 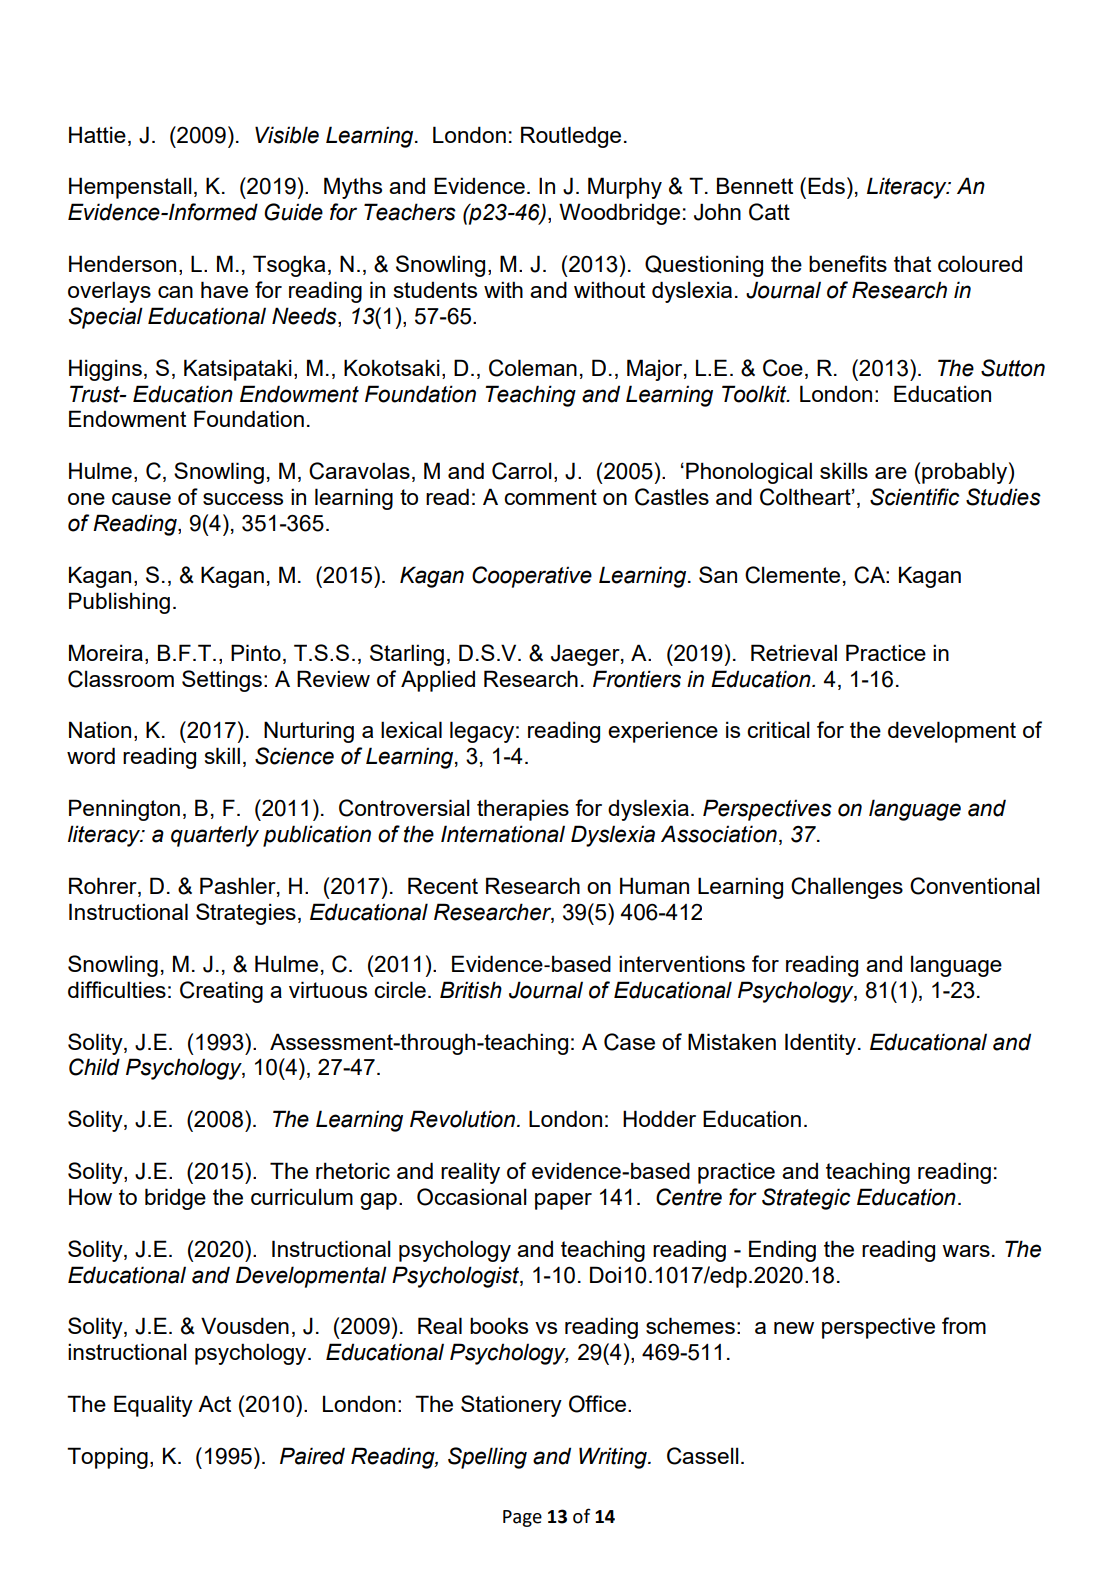 What do you see at coordinates (522, 1518) in the image?
I see `Page` at bounding box center [522, 1518].
